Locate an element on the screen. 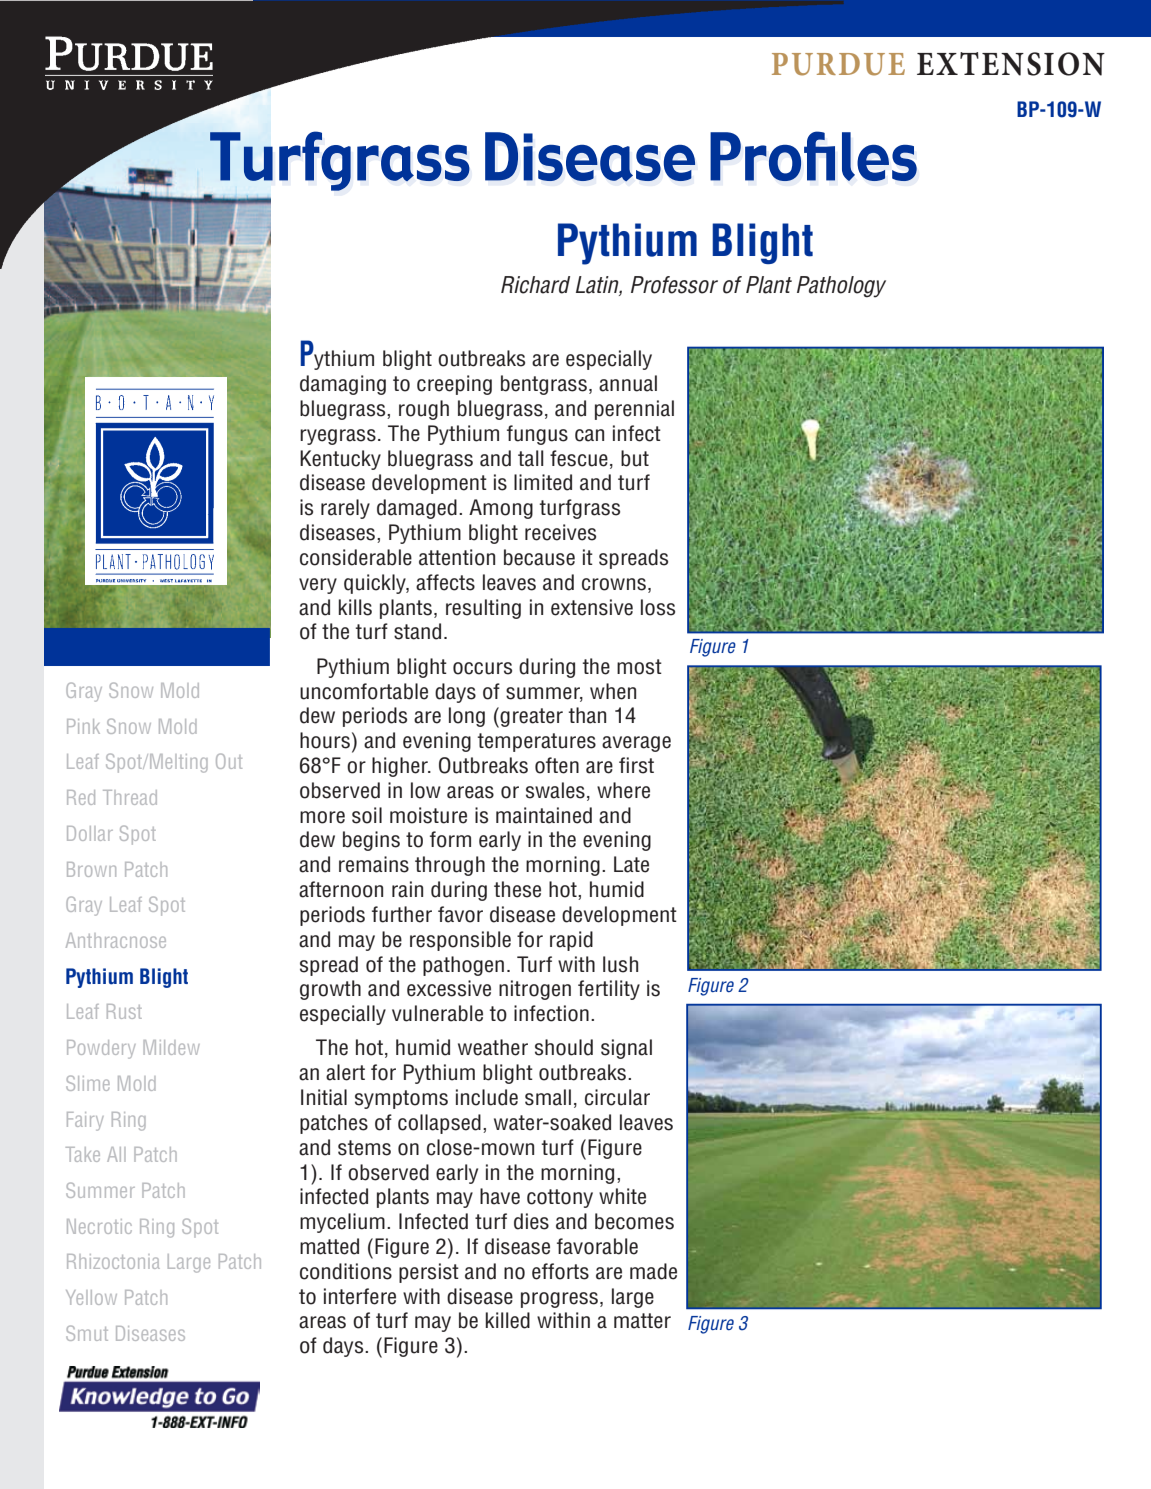 The height and width of the screenshot is (1489, 1151). Pink is located at coordinates (83, 726).
